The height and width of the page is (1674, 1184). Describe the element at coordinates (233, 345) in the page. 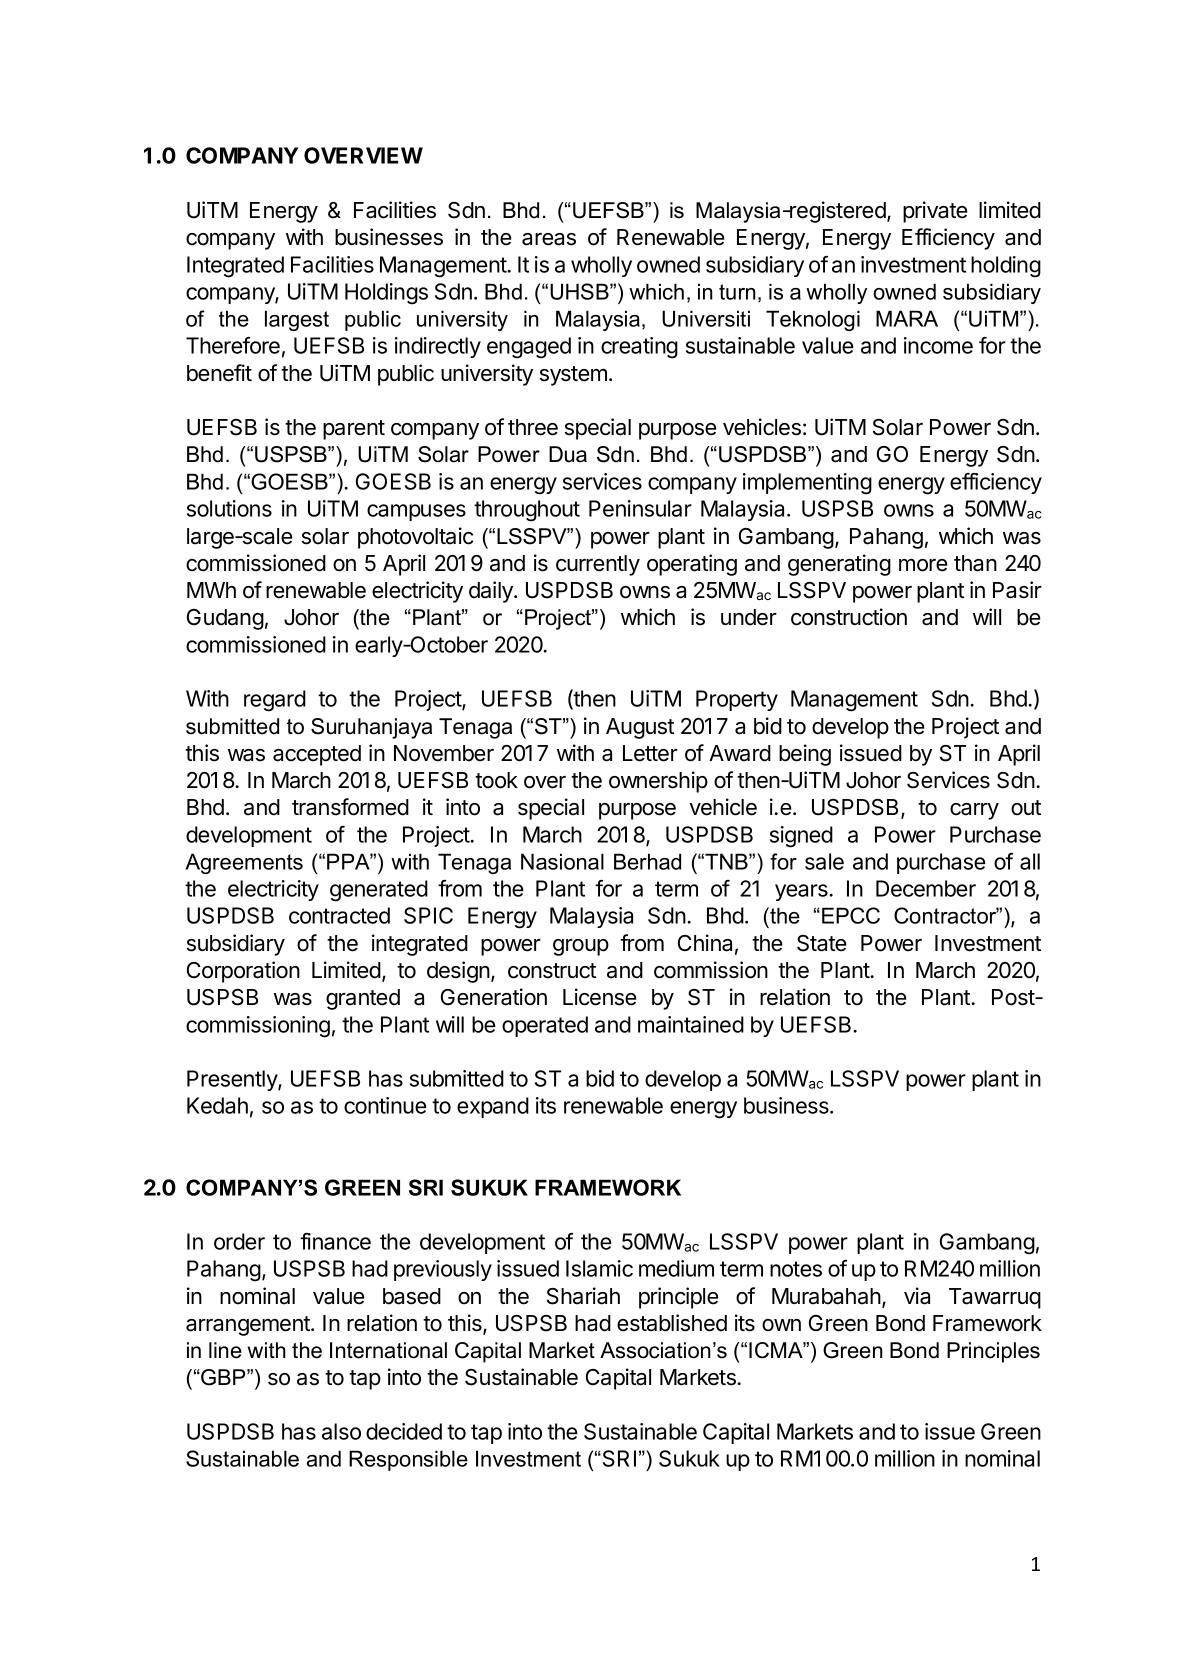

I see `Therefore` at that location.
